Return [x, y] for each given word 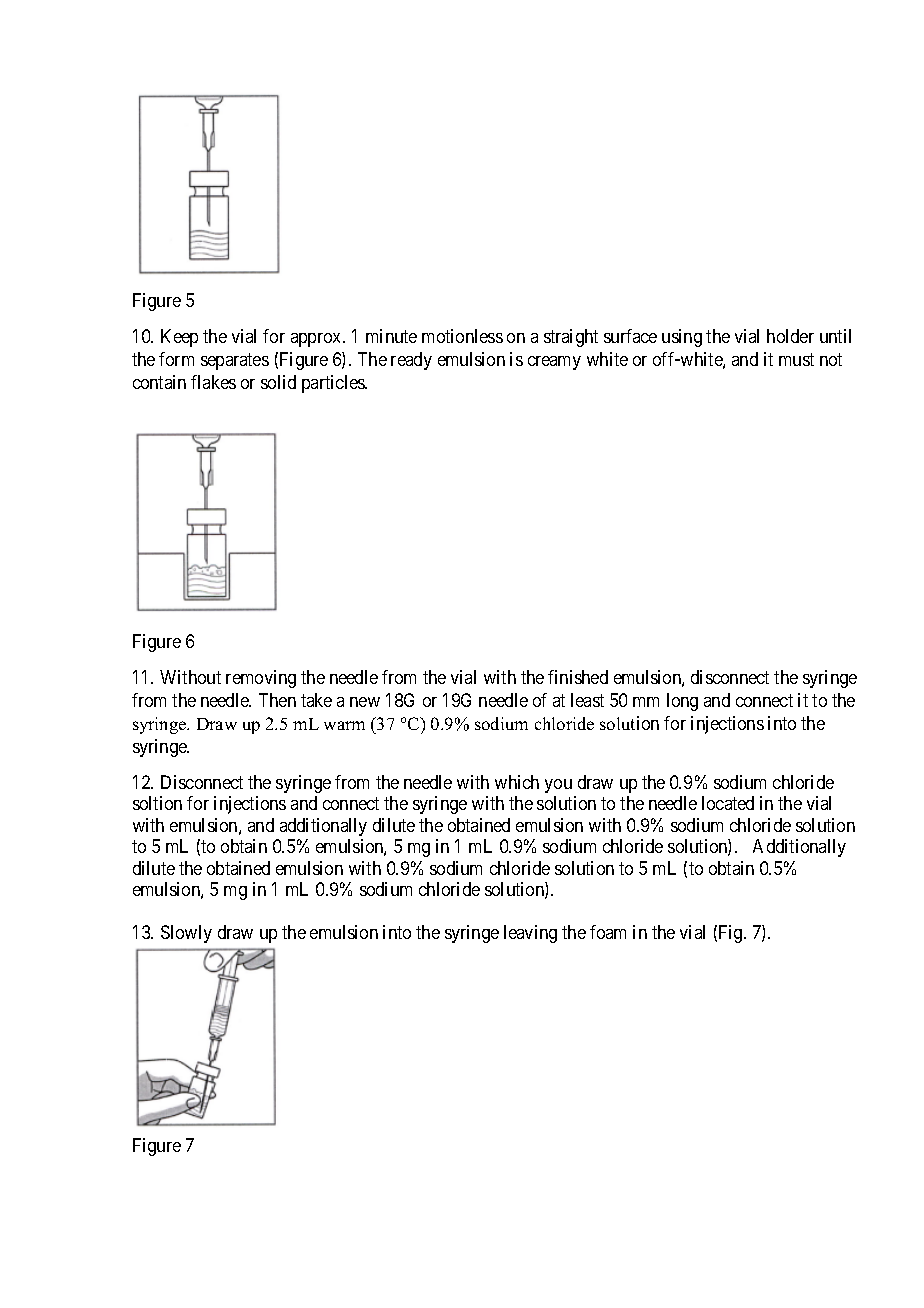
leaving [530, 934]
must [796, 359]
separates [235, 361]
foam [608, 932]
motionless [462, 336]
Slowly [186, 934]
